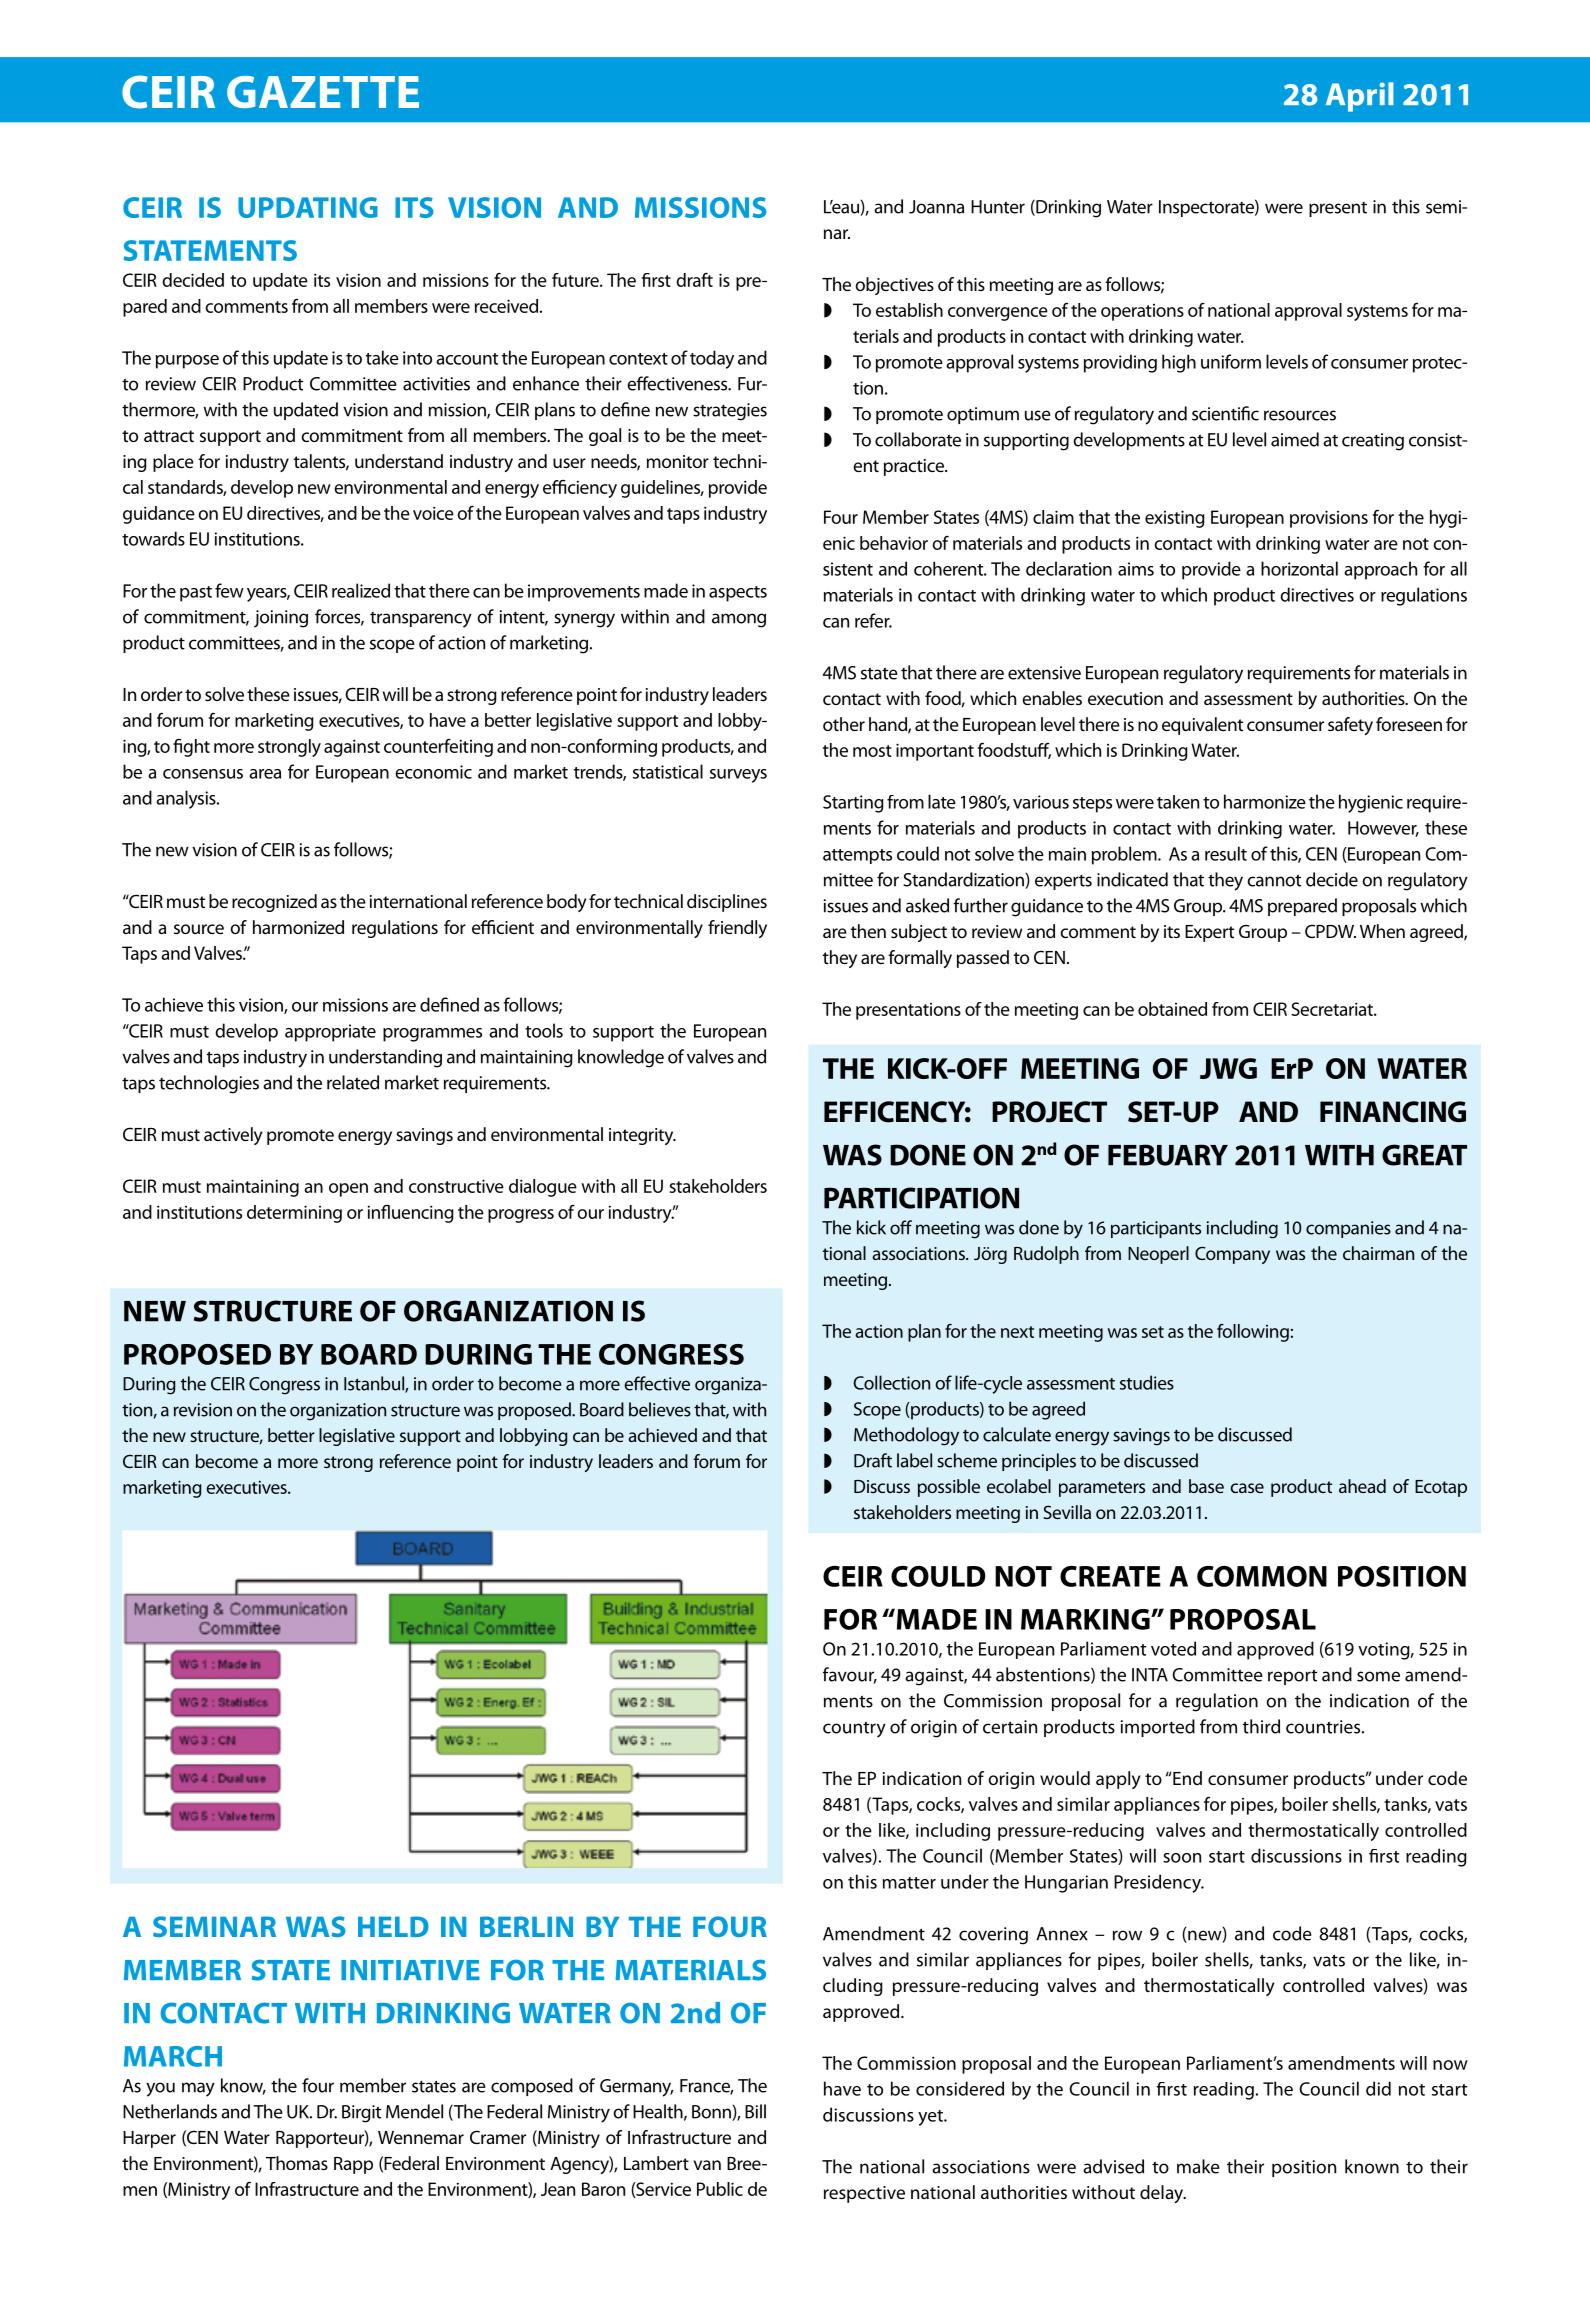 This document has height=2324, width=1590. Describe the element at coordinates (906, 1436) in the document. I see `Methodology` at that location.
